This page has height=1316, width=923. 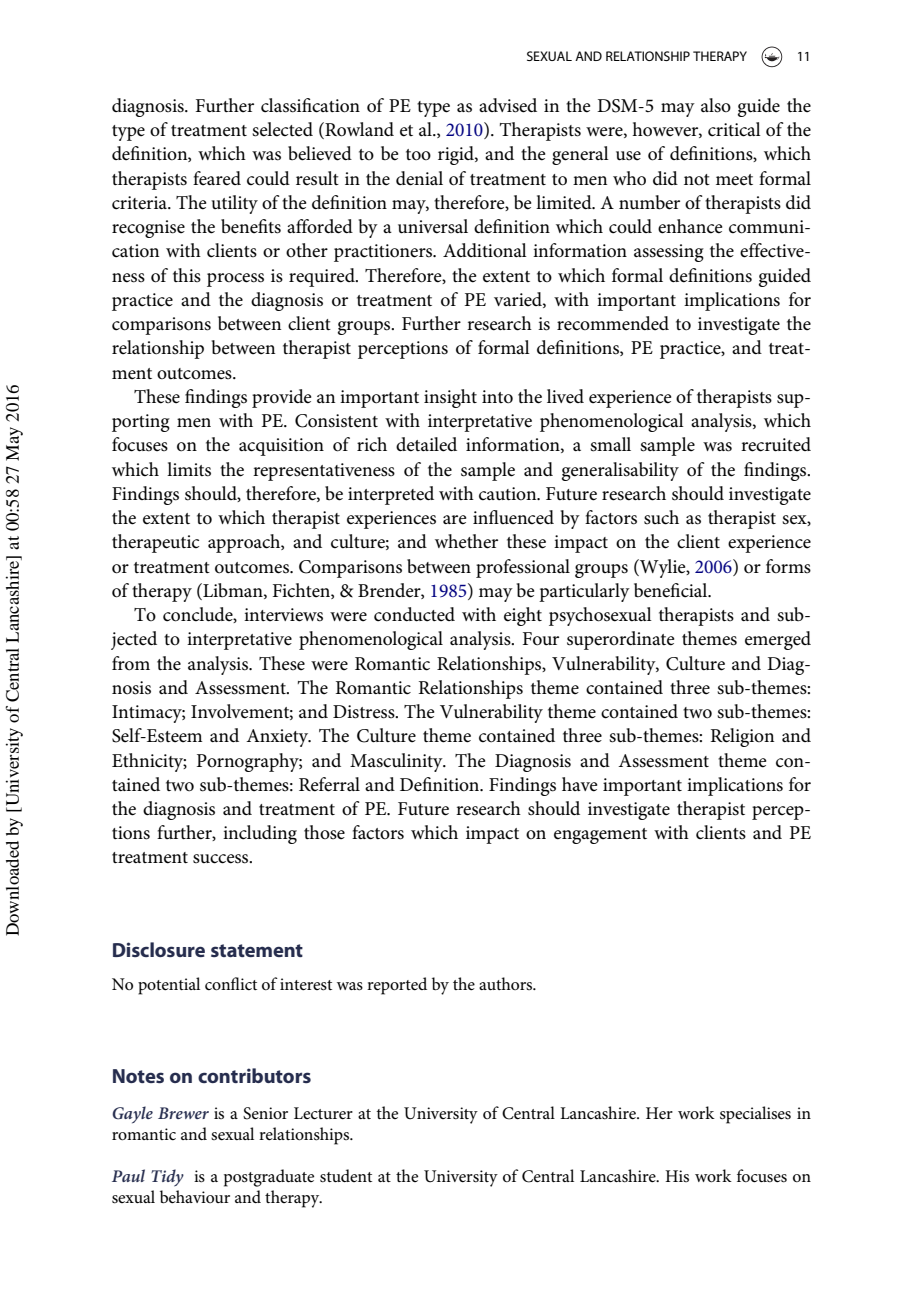 I want to click on emerged, so click(x=778, y=640).
